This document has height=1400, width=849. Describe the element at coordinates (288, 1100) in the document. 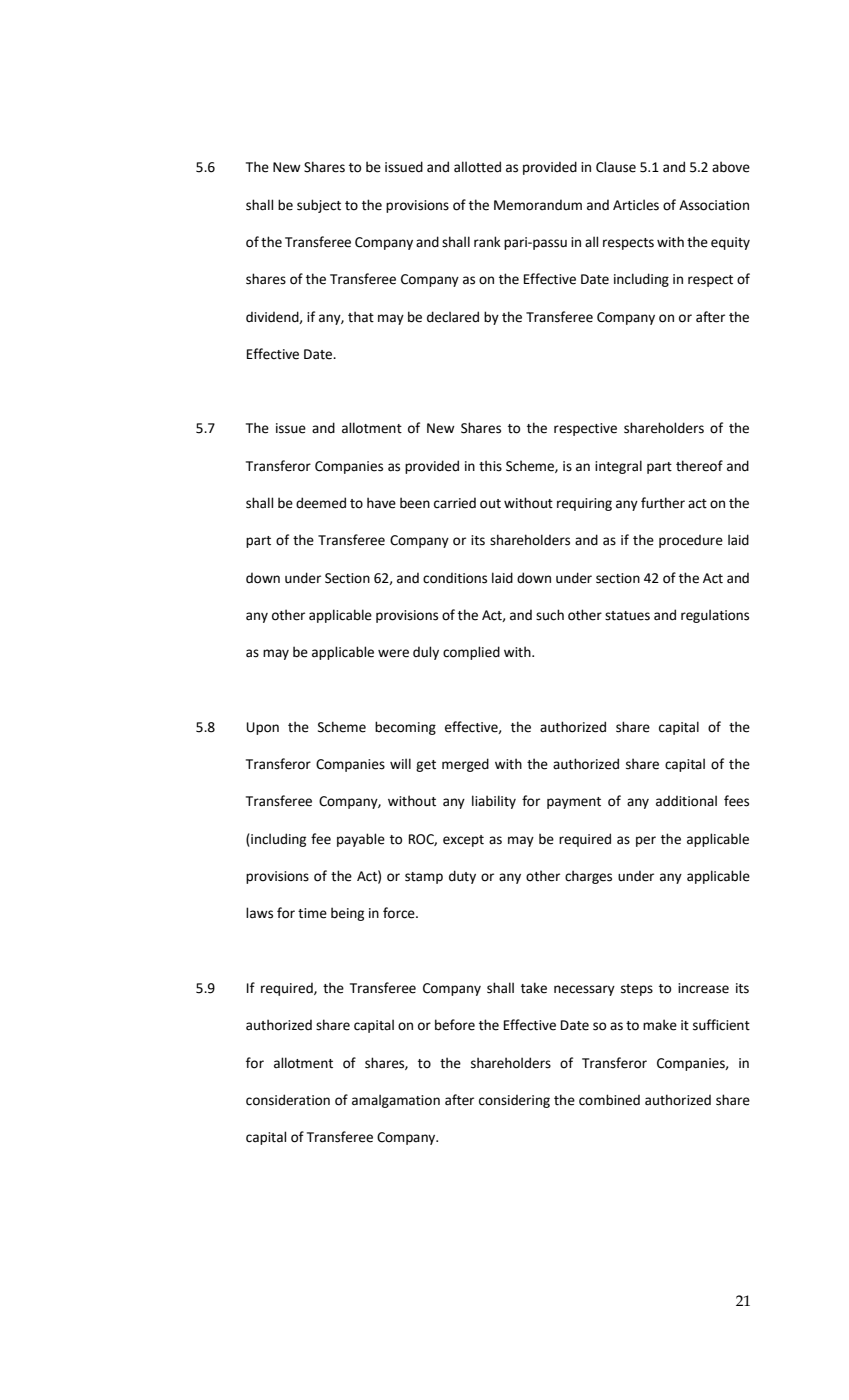

I see `consideration` at that location.
